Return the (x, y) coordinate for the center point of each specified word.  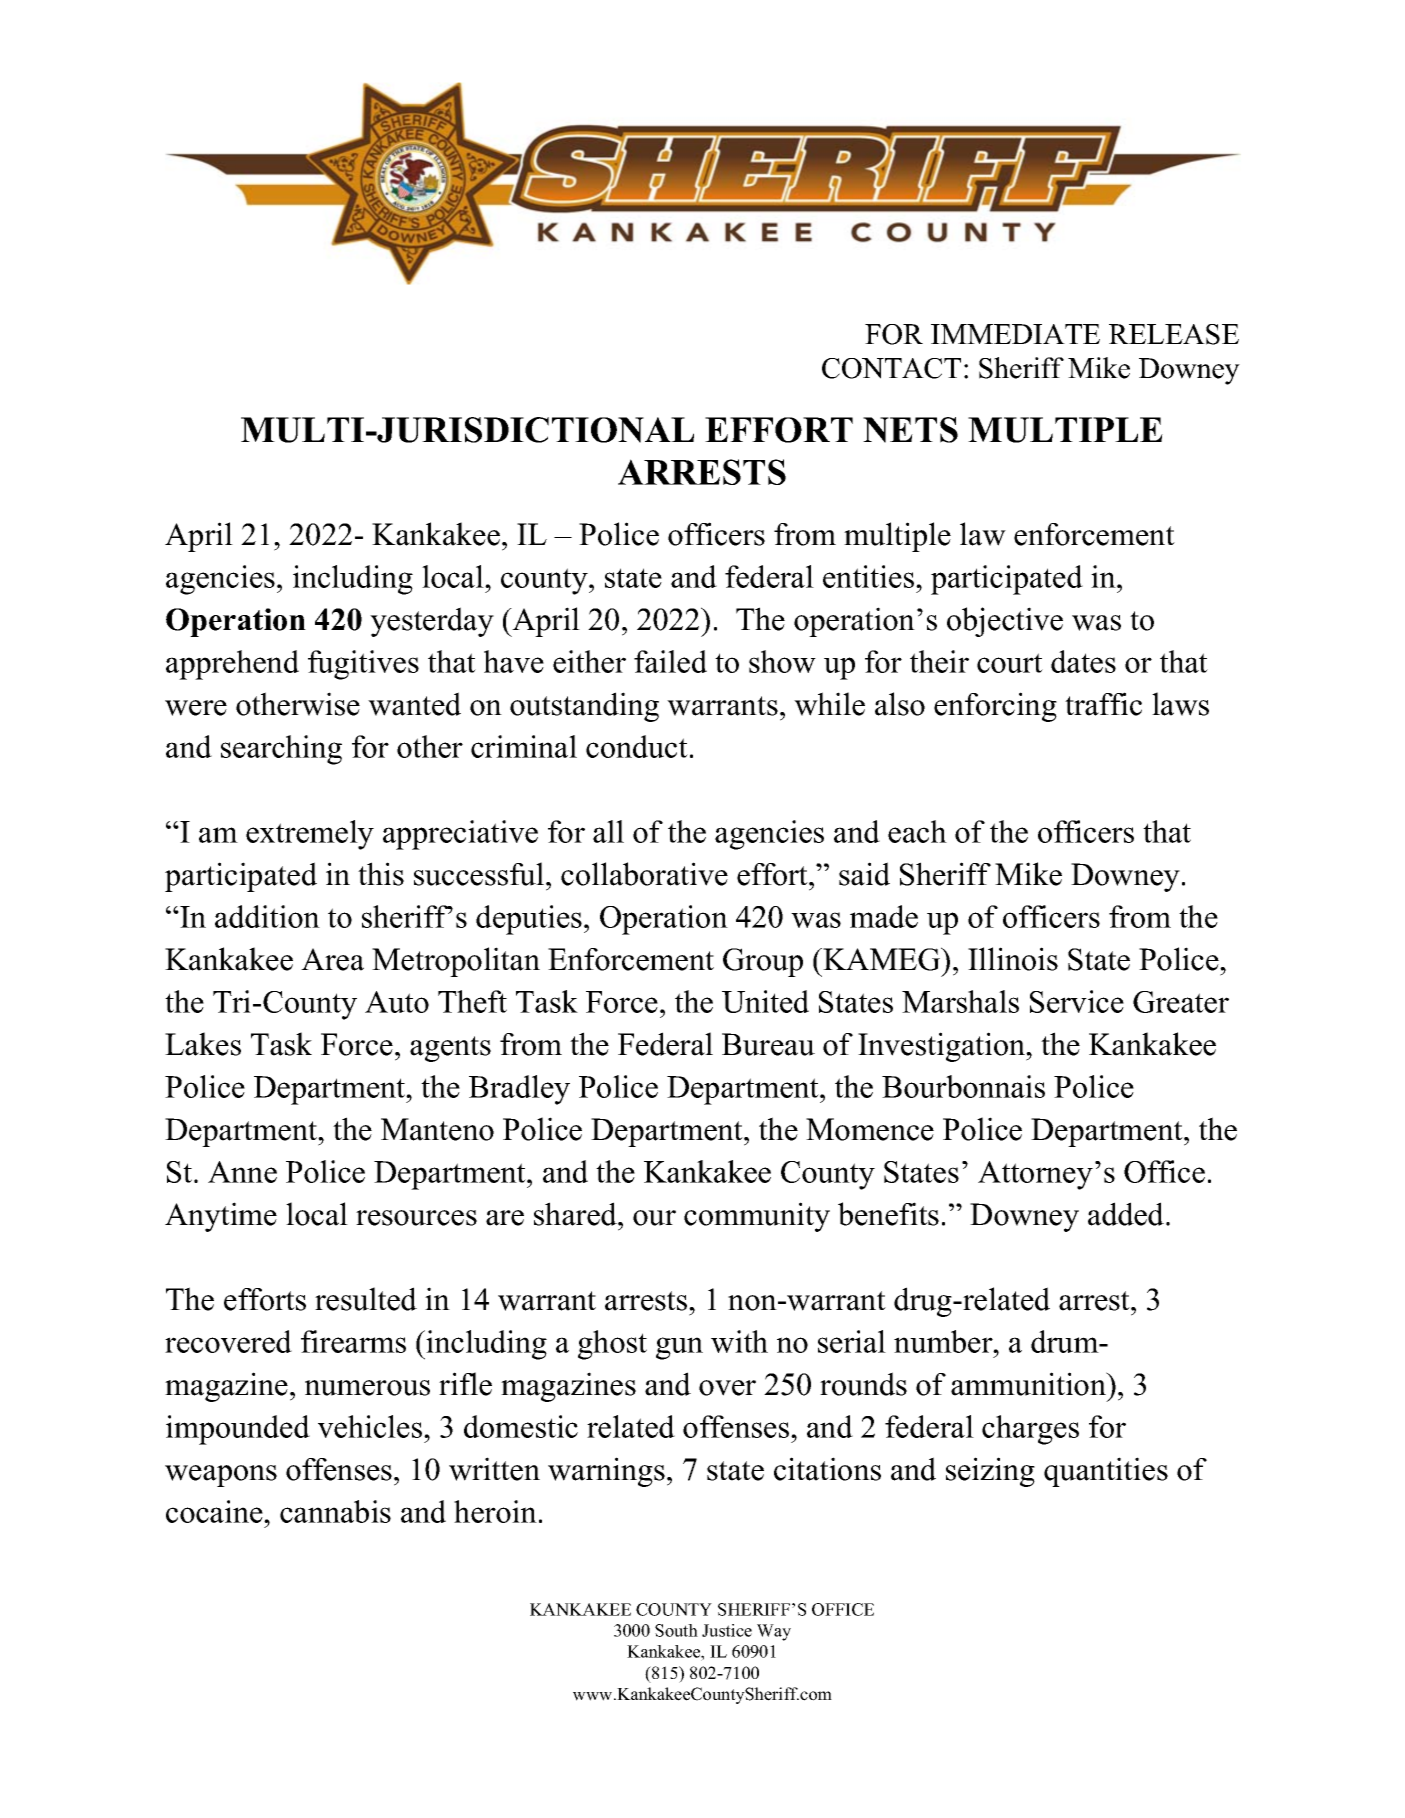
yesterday (432, 622)
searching (281, 750)
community (757, 1217)
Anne (242, 1172)
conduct (637, 746)
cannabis (335, 1511)
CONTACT (891, 368)
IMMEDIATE (1015, 334)
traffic (1103, 704)
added (1127, 1214)
